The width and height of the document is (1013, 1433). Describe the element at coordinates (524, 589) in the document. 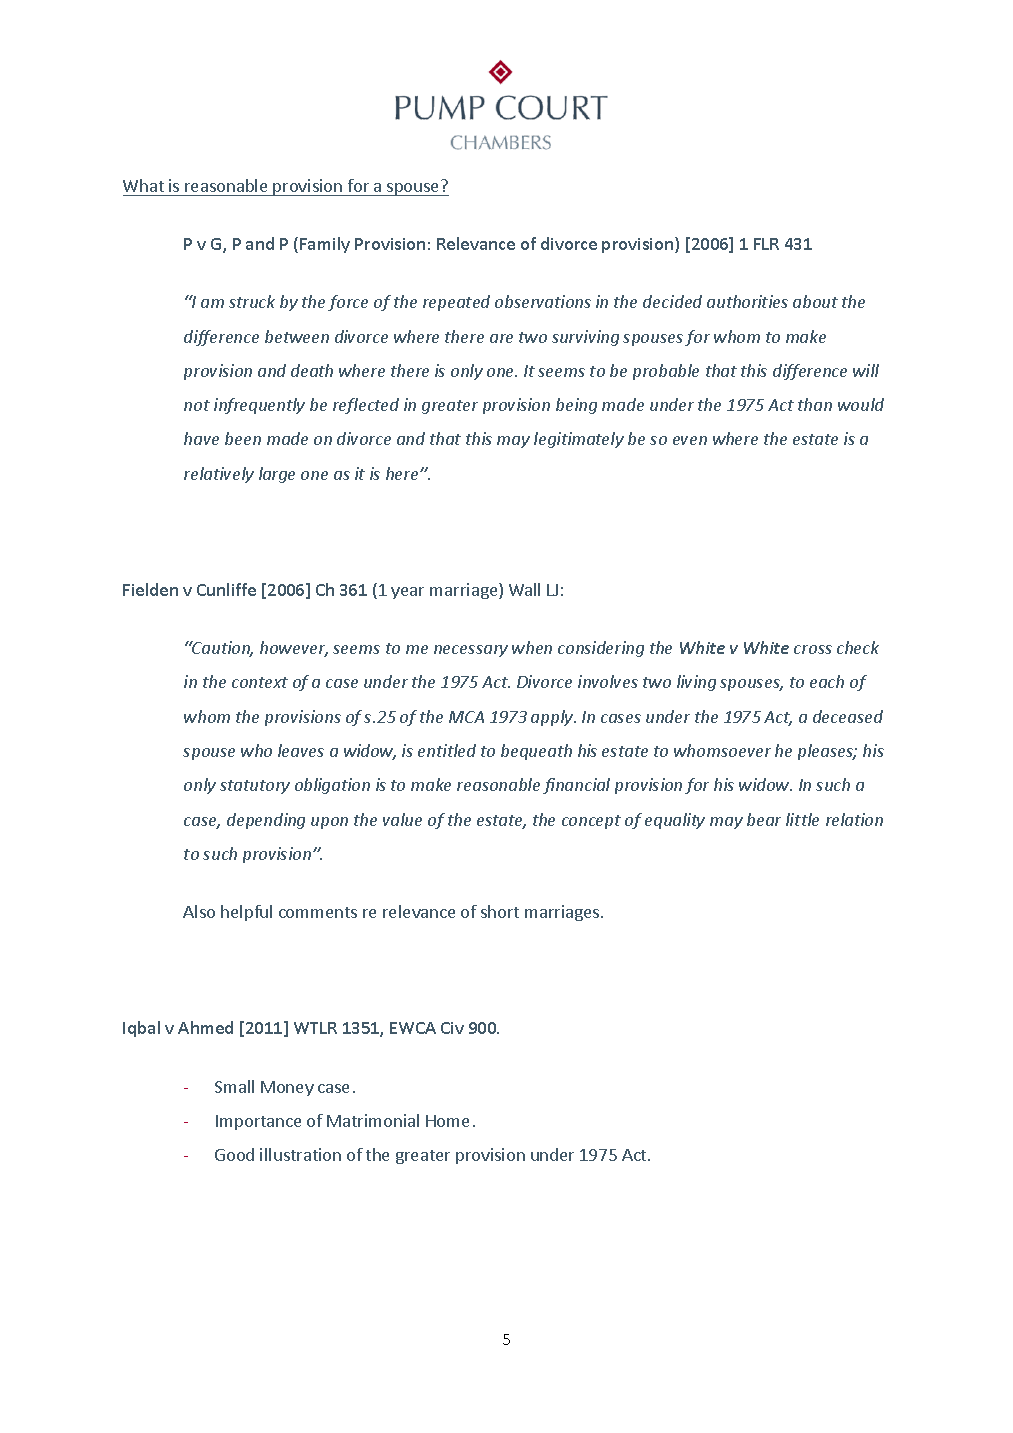

I see `Wall` at that location.
